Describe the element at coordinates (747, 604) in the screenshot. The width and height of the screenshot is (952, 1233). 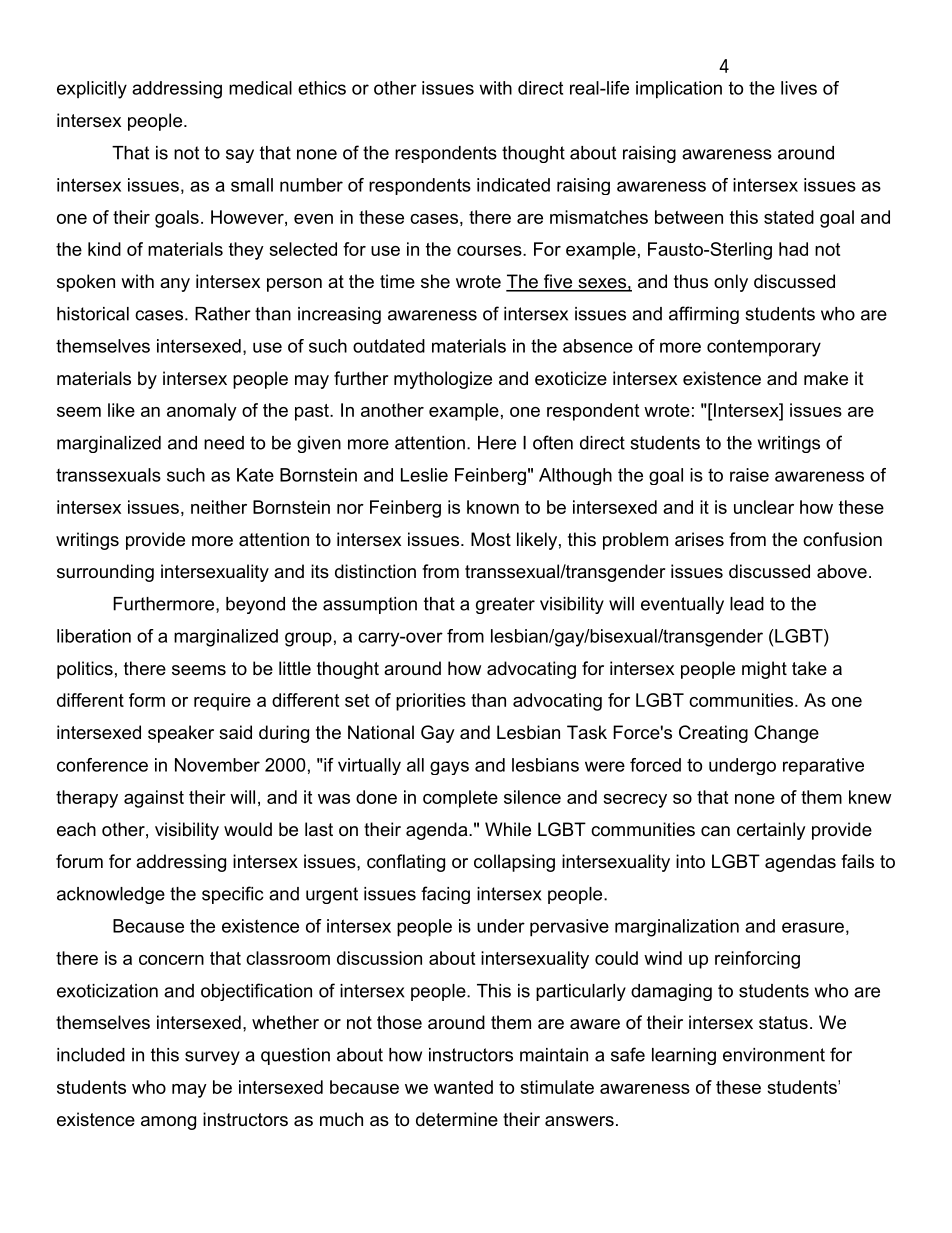
I see `lead` at that location.
